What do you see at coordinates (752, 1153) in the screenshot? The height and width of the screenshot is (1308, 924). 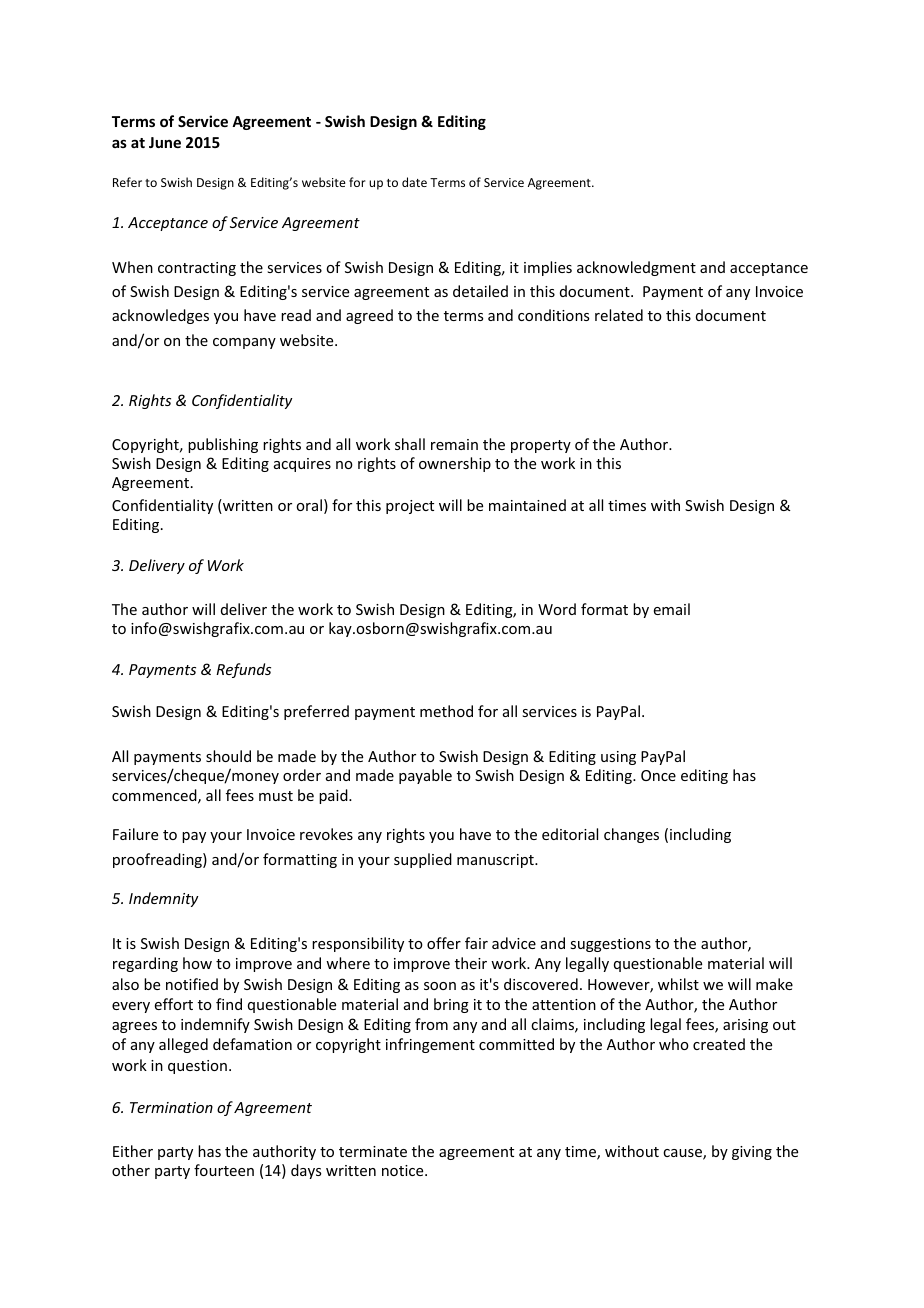 I see `giving` at bounding box center [752, 1153].
